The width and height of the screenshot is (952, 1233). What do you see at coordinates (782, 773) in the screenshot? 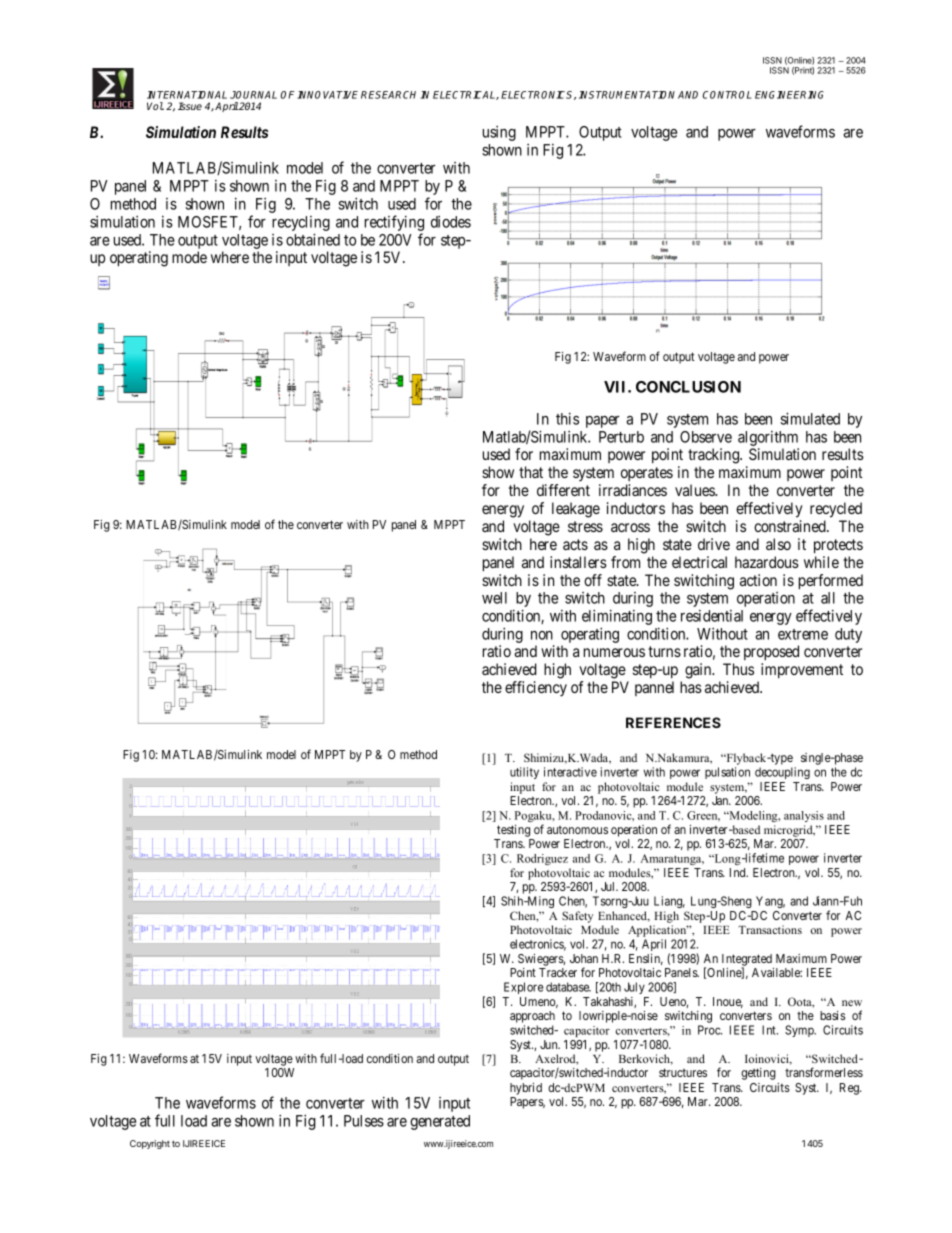
I see `decoupling` at bounding box center [782, 773].
